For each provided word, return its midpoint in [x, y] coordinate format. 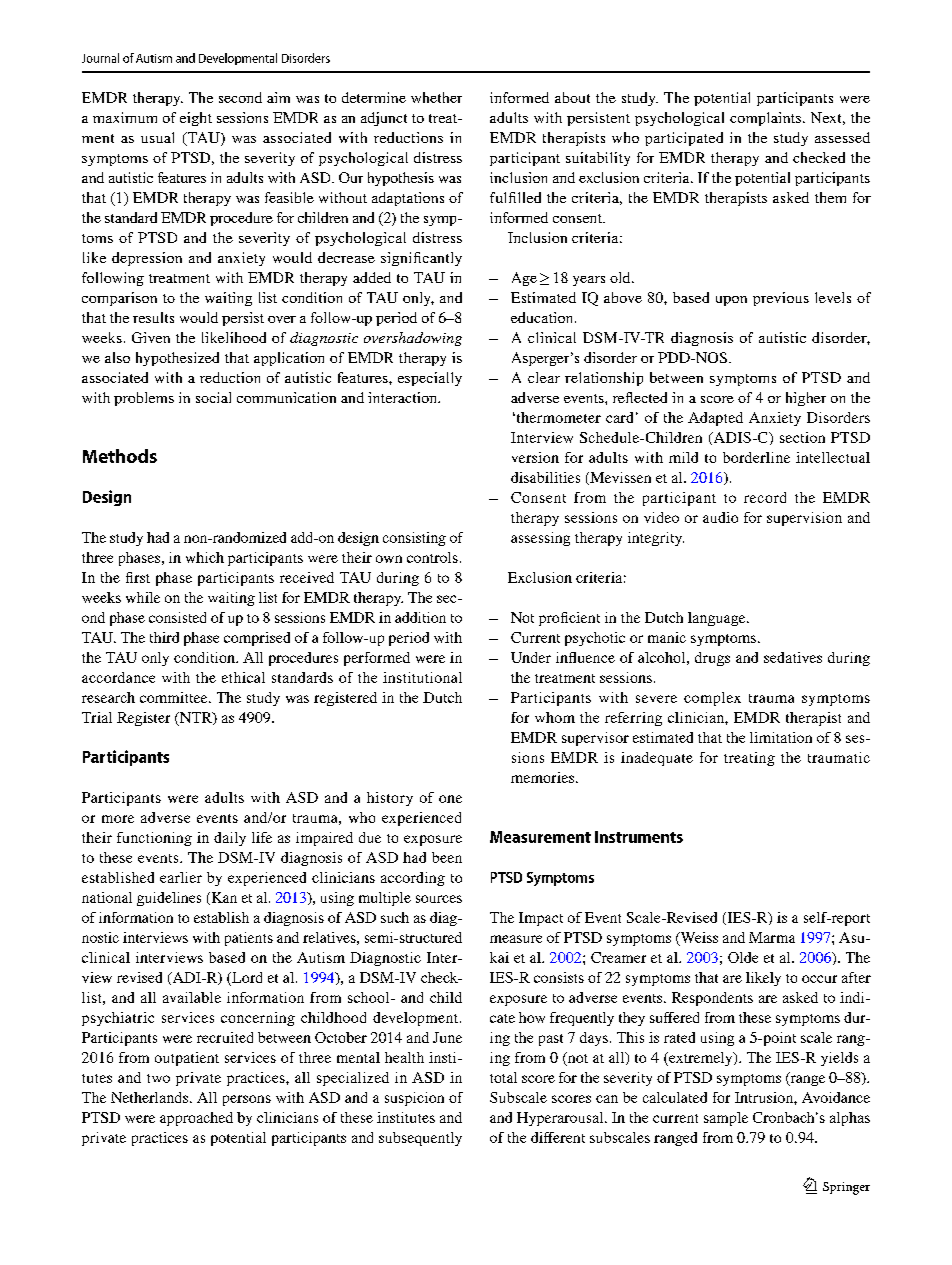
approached [196, 1119]
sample [726, 1119]
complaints [767, 119]
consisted [177, 617]
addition [420, 617]
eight [196, 119]
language [718, 619]
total [503, 1077]
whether [436, 97]
